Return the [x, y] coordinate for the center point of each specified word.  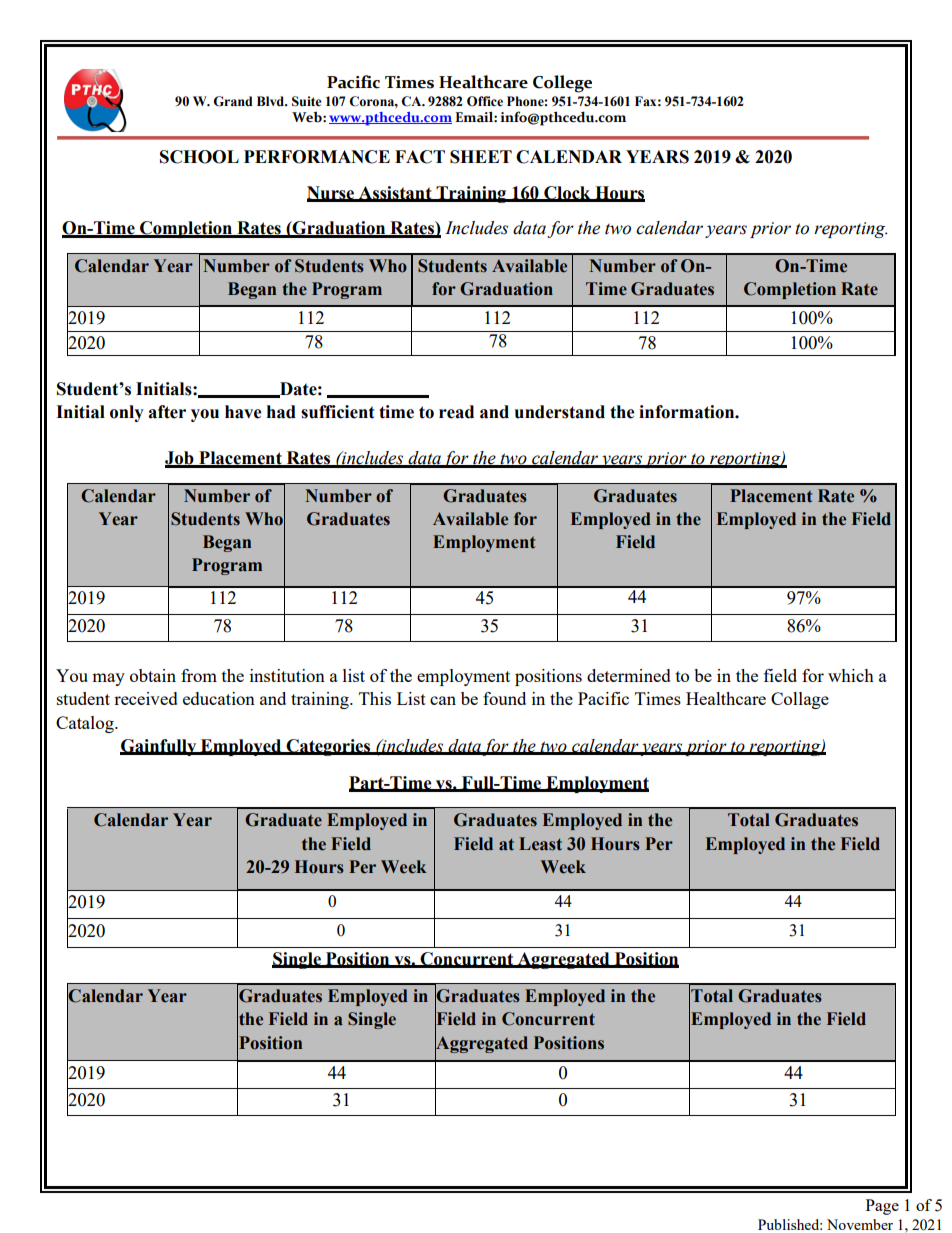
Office [485, 101]
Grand [233, 101]
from [199, 675]
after [167, 412]
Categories [328, 747]
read [456, 412]
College [562, 84]
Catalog [86, 724]
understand [560, 412]
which [851, 675]
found [504, 698]
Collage [800, 700]
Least [540, 844]
